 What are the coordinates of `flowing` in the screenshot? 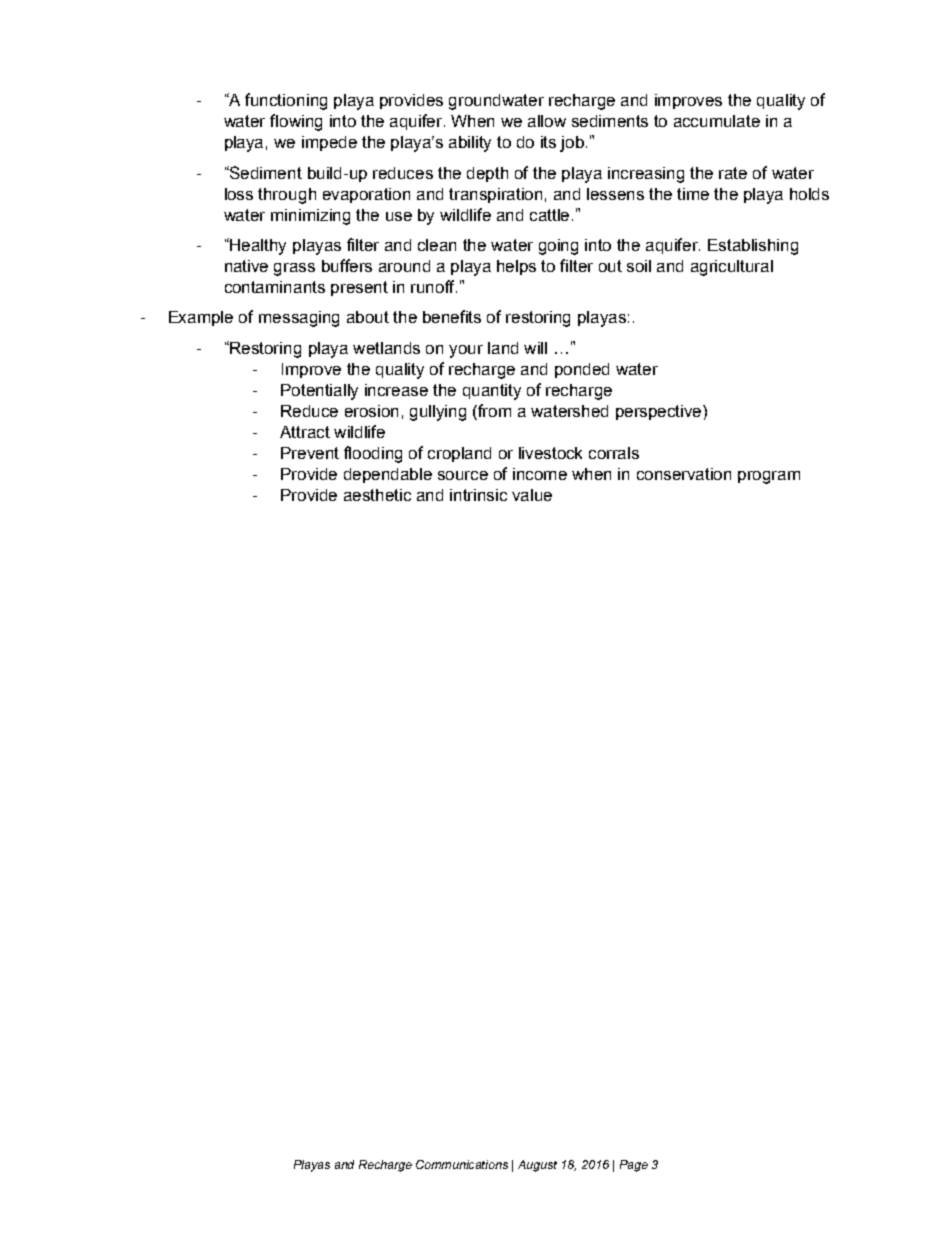 It's located at (296, 122).
